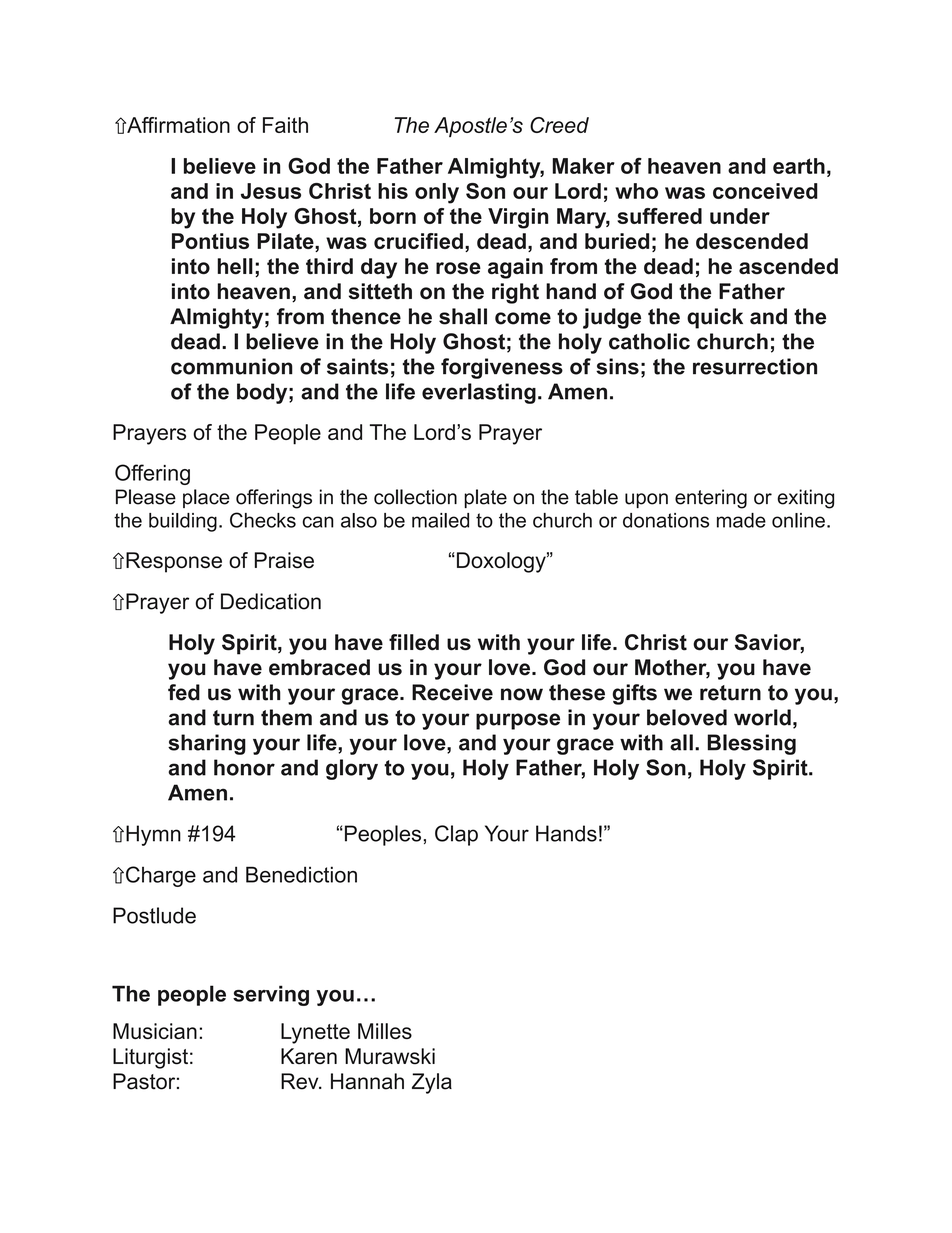 The image size is (952, 1233). I want to click on only, so click(437, 193).
